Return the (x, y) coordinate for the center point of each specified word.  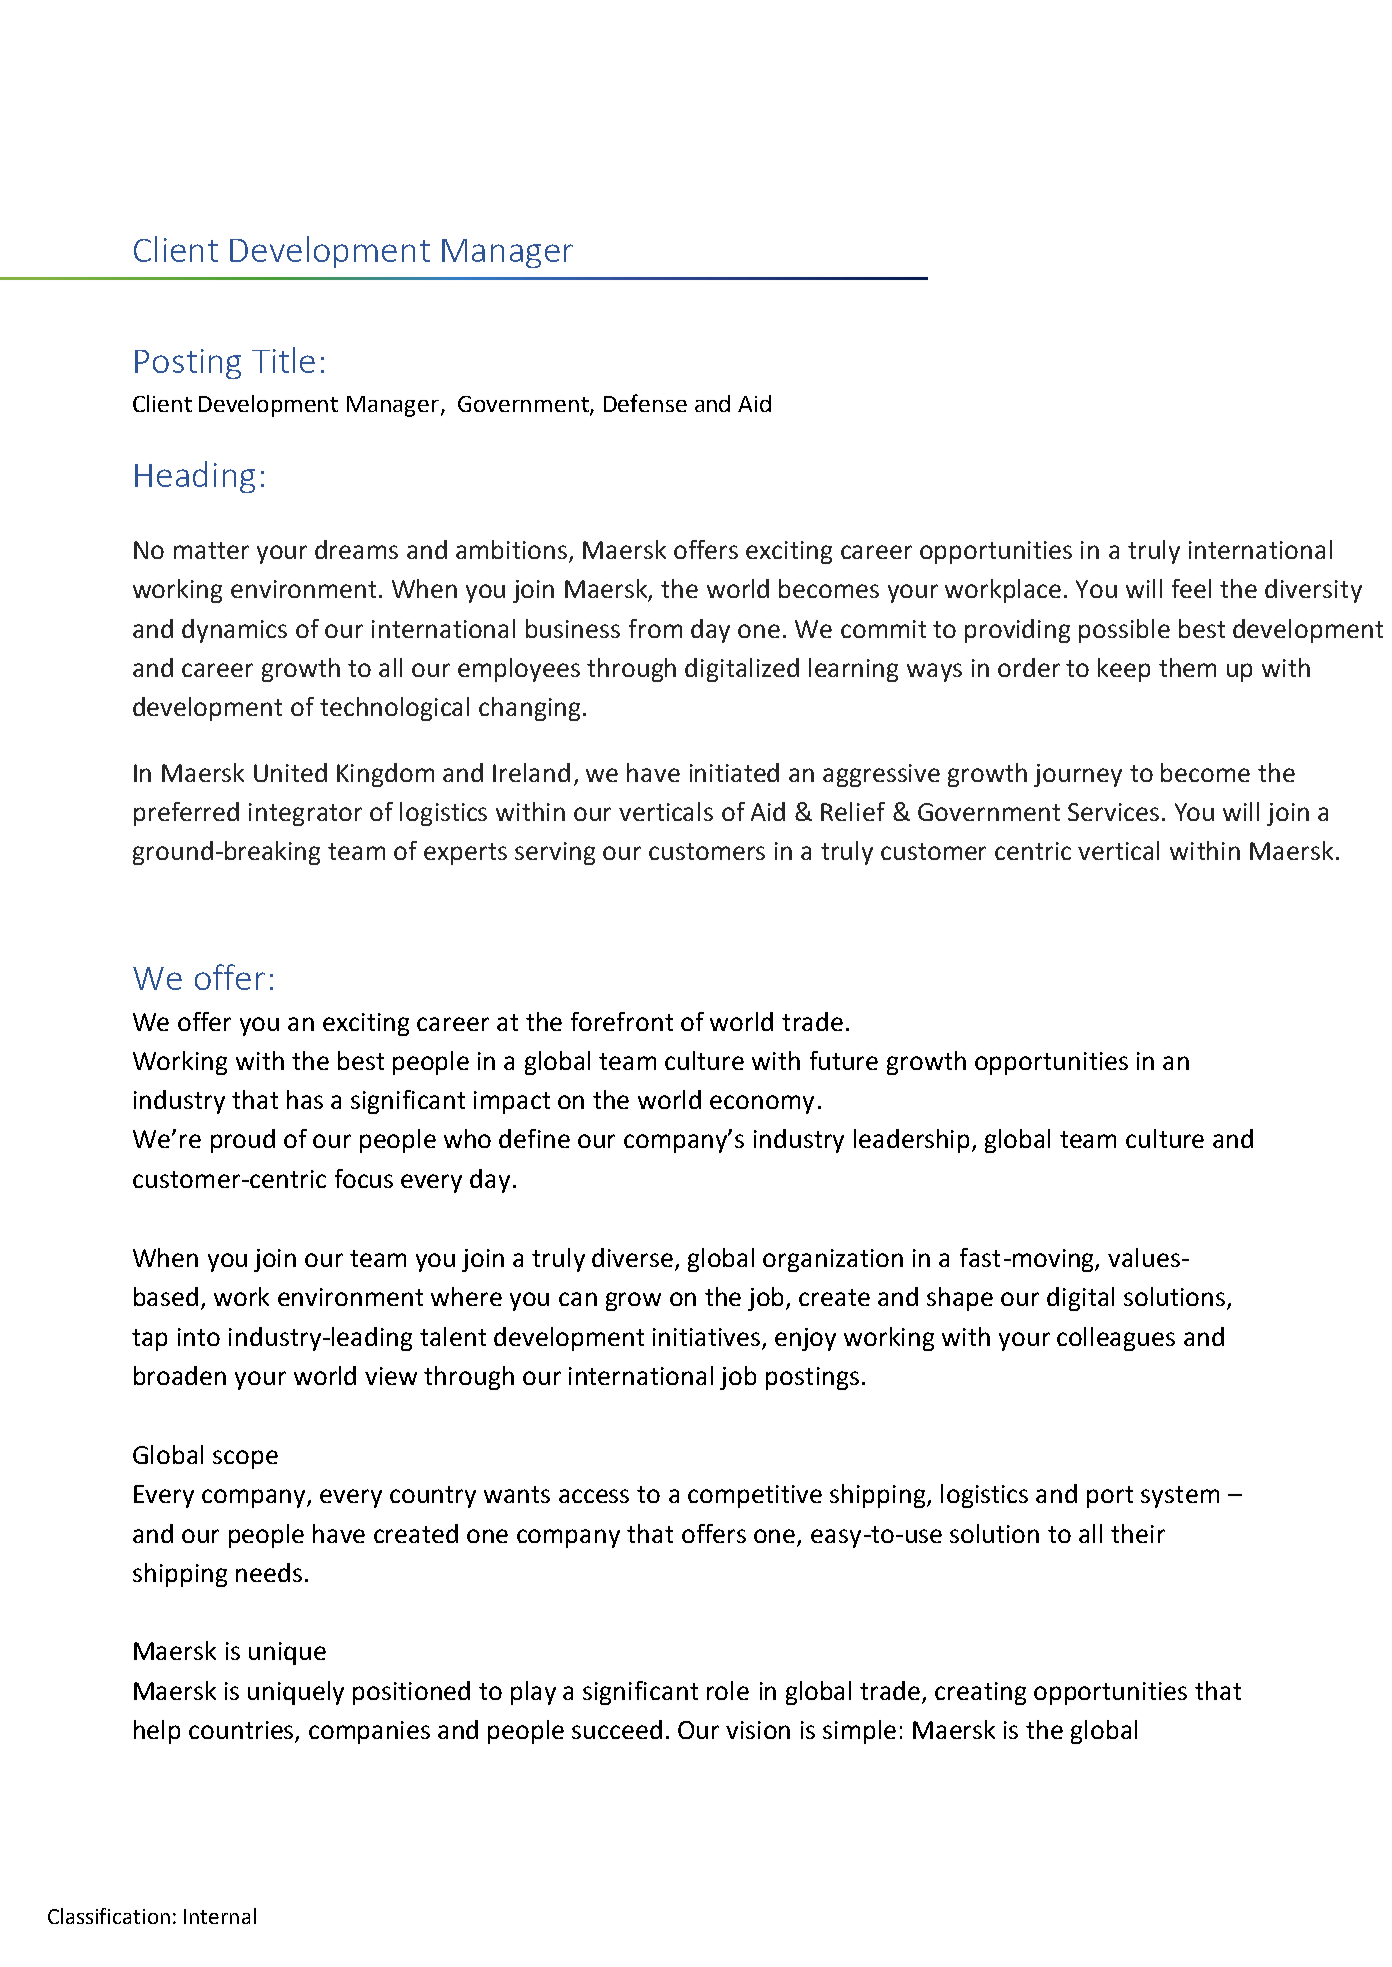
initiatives (706, 1337)
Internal (220, 1916)
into (199, 1337)
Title (283, 360)
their (1138, 1533)
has (305, 1099)
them (1187, 667)
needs (269, 1572)
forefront (622, 1021)
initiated (734, 772)
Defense (645, 403)
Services (1113, 812)
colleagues (1116, 1339)
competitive (755, 1496)
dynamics (234, 631)
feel (1191, 588)
